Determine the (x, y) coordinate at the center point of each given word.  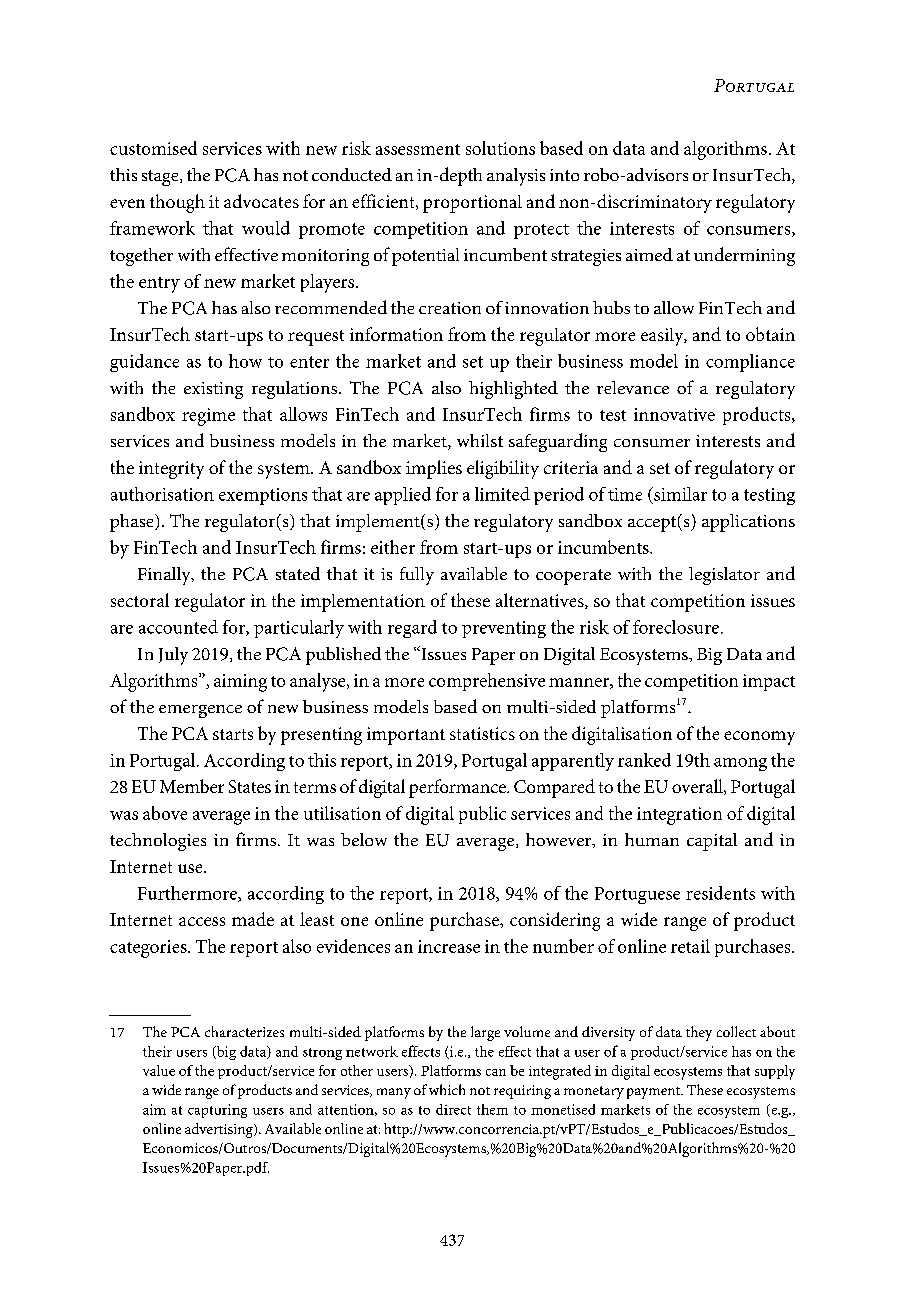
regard (412, 629)
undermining (744, 256)
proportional (472, 204)
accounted (178, 627)
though (177, 203)
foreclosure (676, 627)
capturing (217, 1111)
